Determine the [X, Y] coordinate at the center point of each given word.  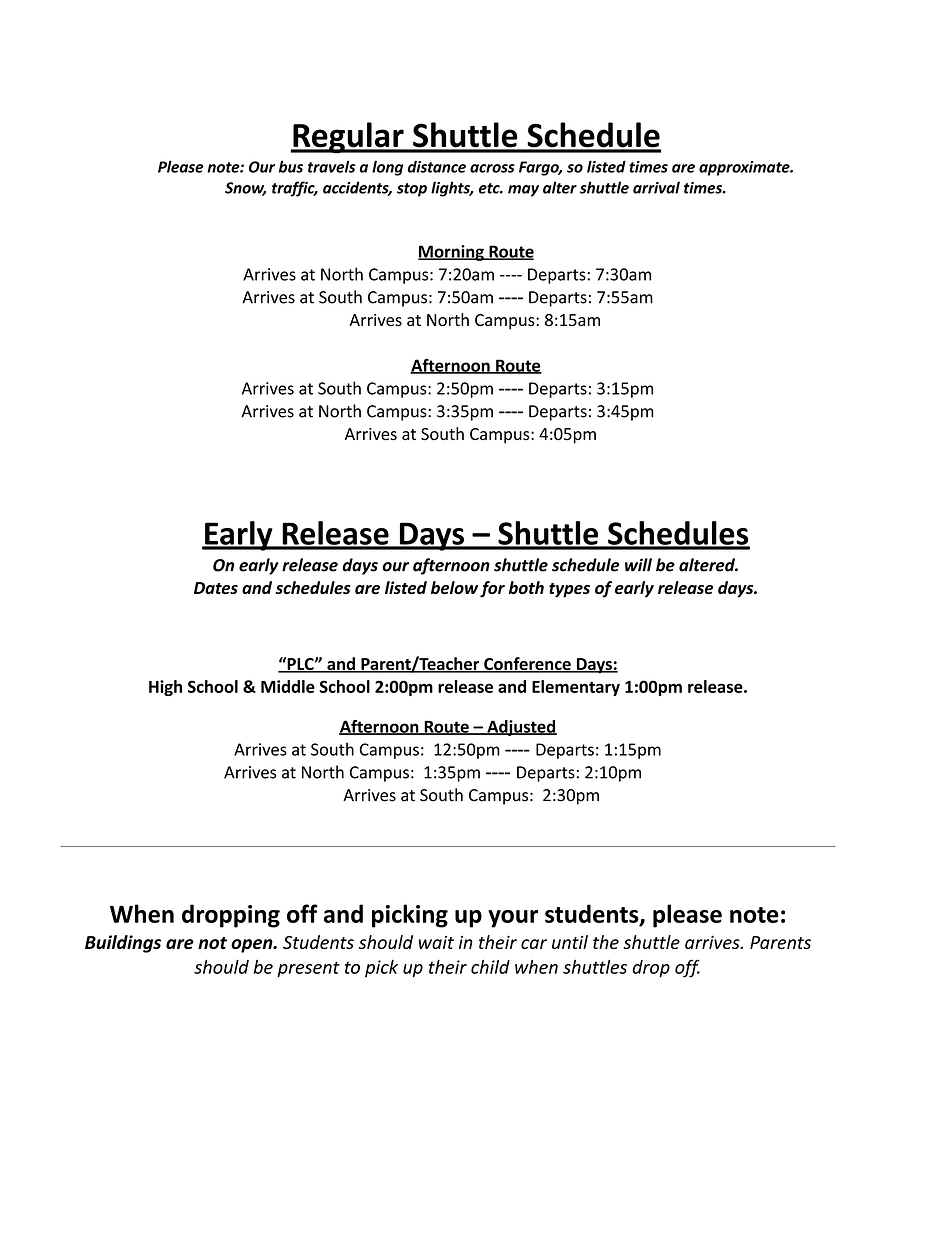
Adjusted [521, 728]
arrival [656, 187]
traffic [294, 189]
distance [437, 166]
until [570, 942]
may [523, 191]
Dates [216, 588]
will [638, 565]
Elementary [576, 688]
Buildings [123, 944]
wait [436, 942]
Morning [452, 253]
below [454, 587]
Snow [245, 189]
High [165, 688]
